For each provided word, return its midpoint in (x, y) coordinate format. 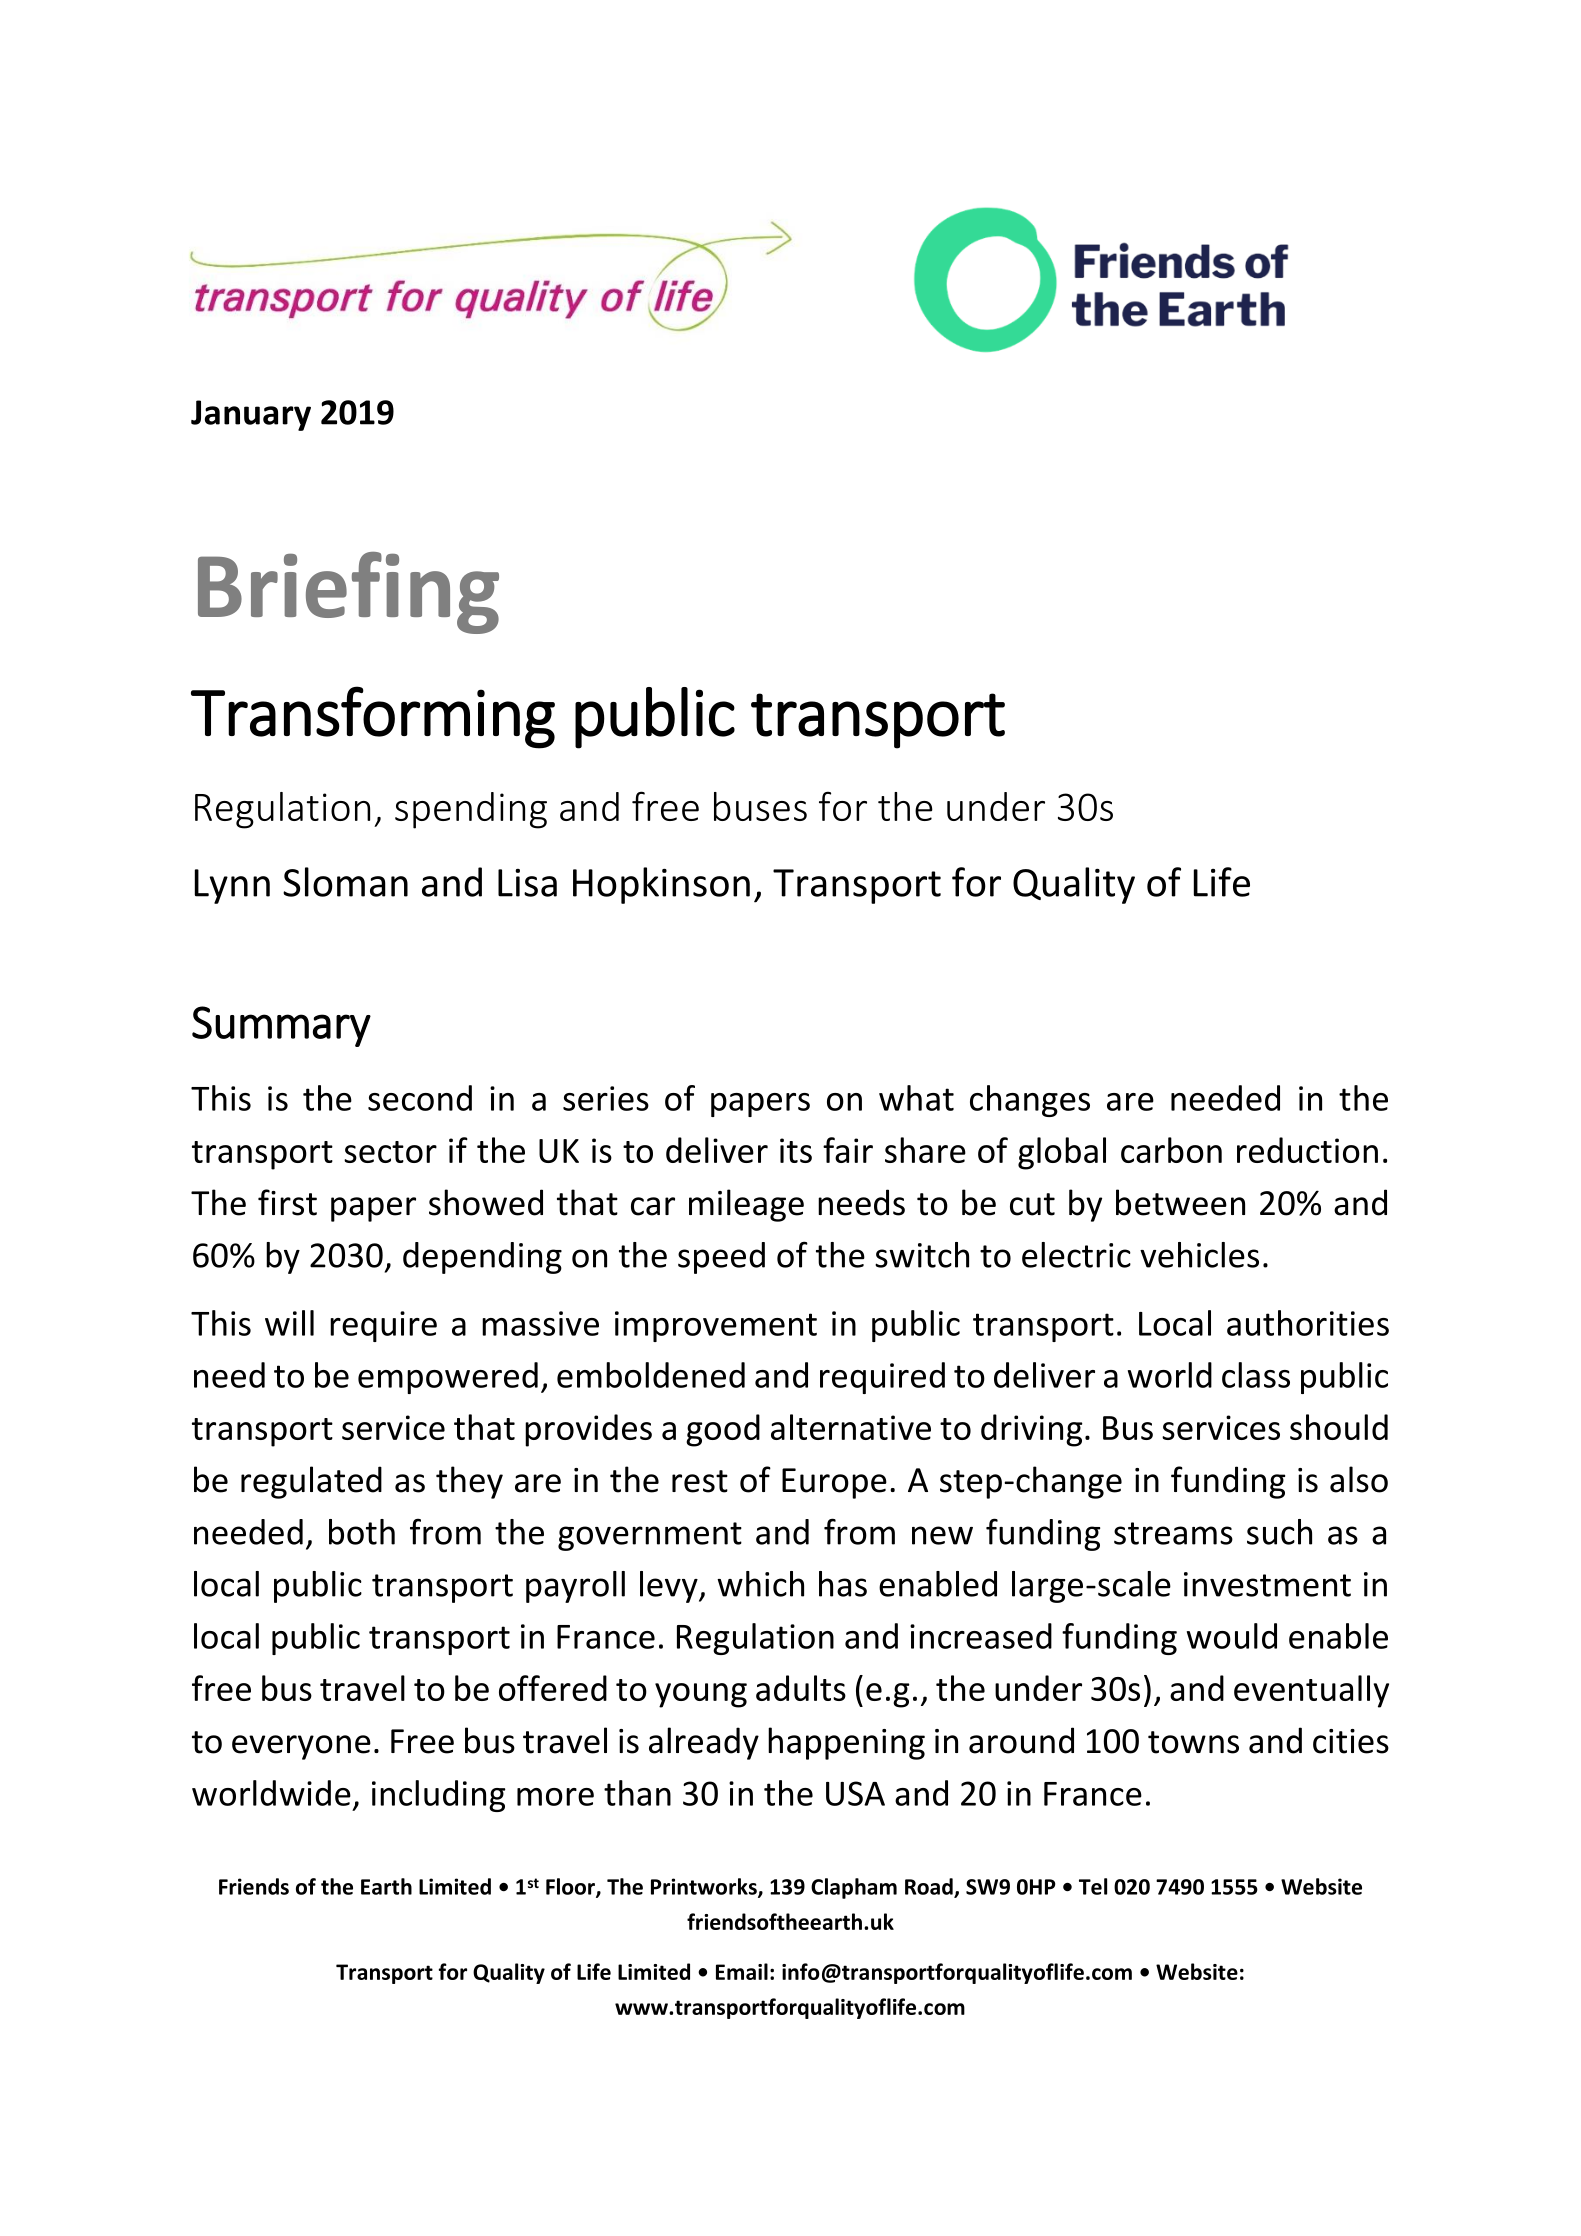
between (1180, 1202)
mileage (746, 1205)
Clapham (854, 1888)
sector (390, 1152)
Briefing (348, 593)
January (251, 415)
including (439, 1796)
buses (760, 806)
